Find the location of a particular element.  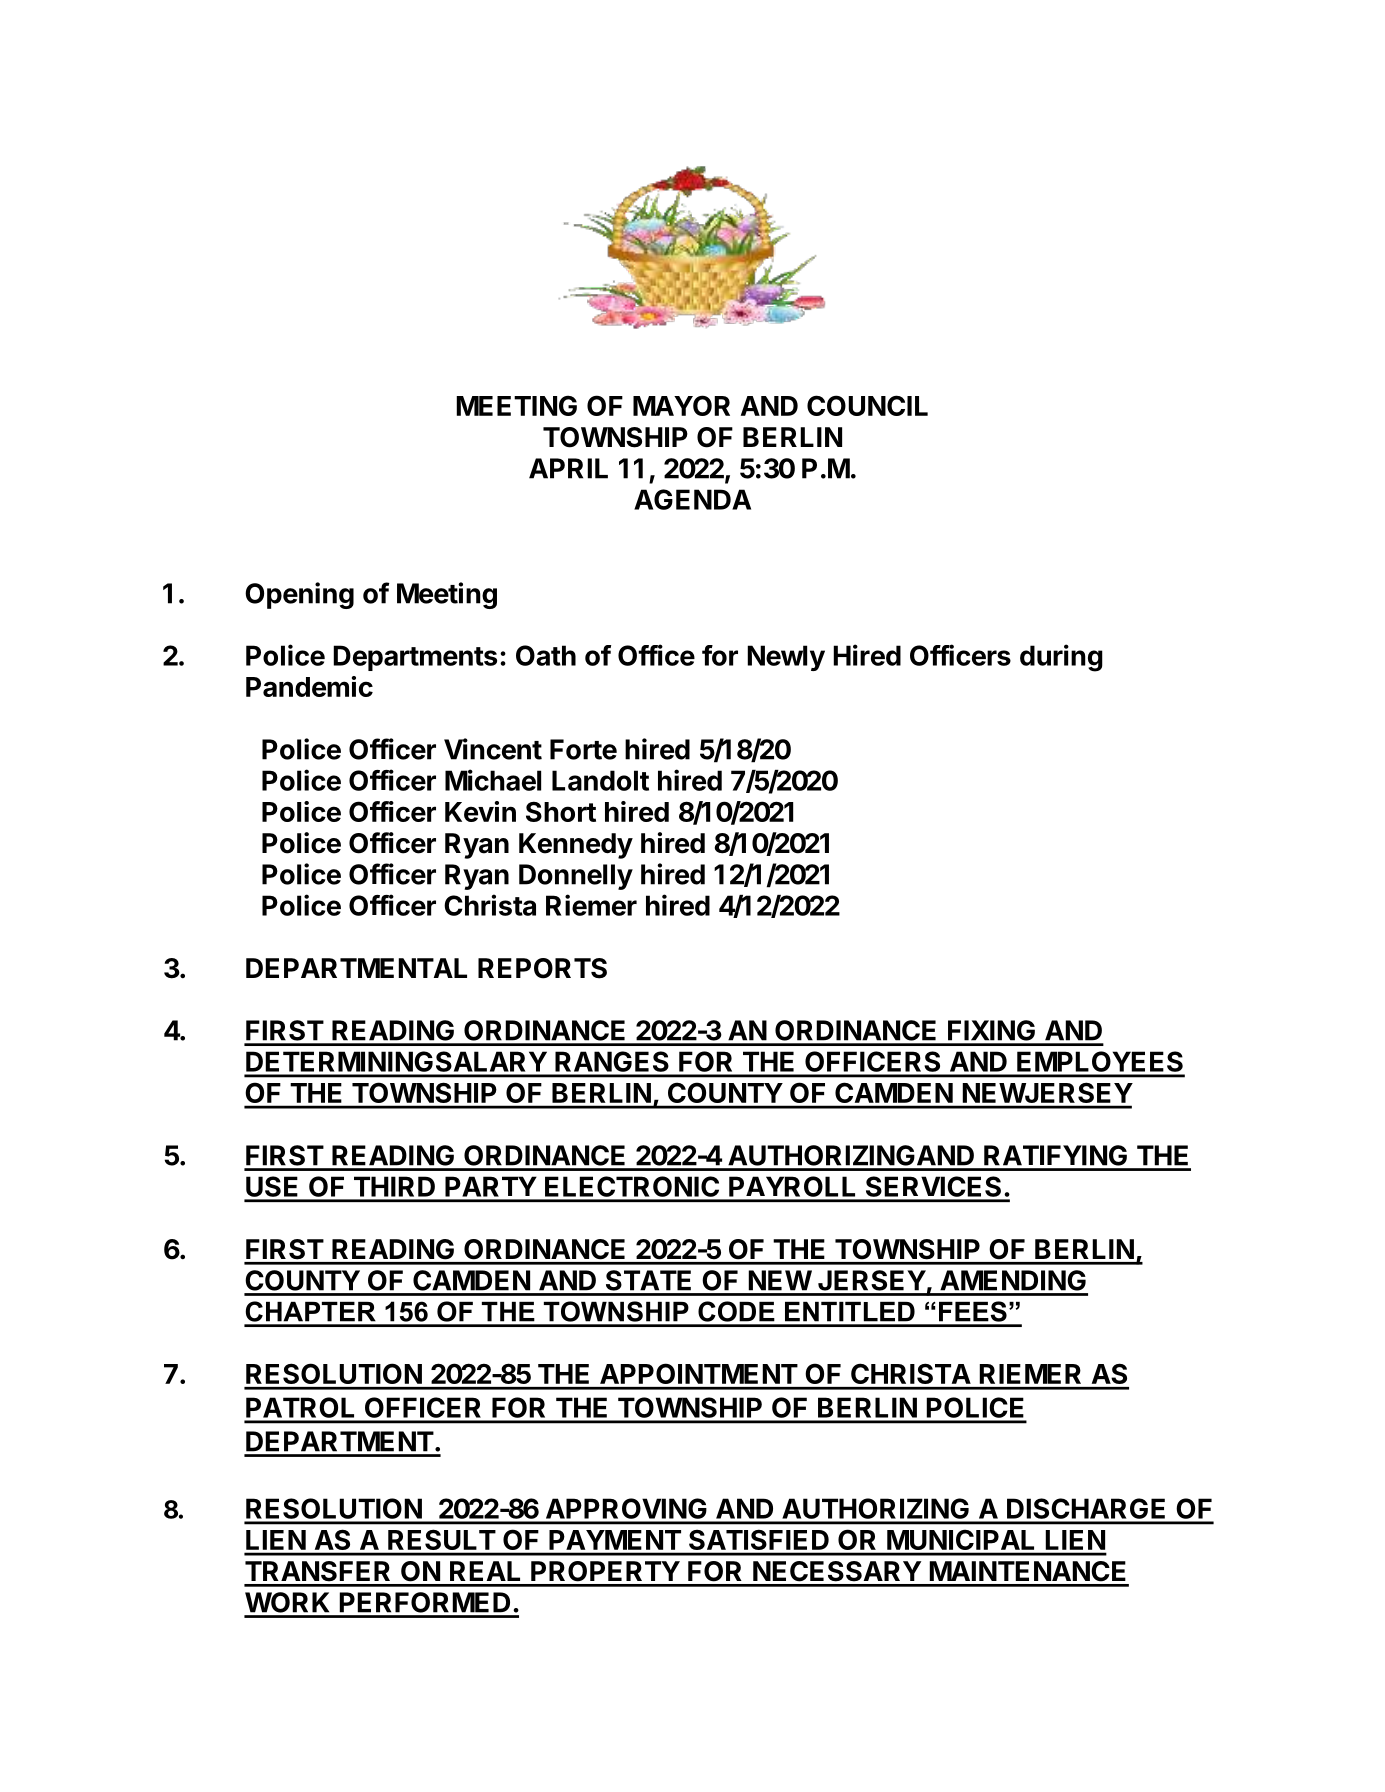

REAL is located at coordinates (485, 1571).
